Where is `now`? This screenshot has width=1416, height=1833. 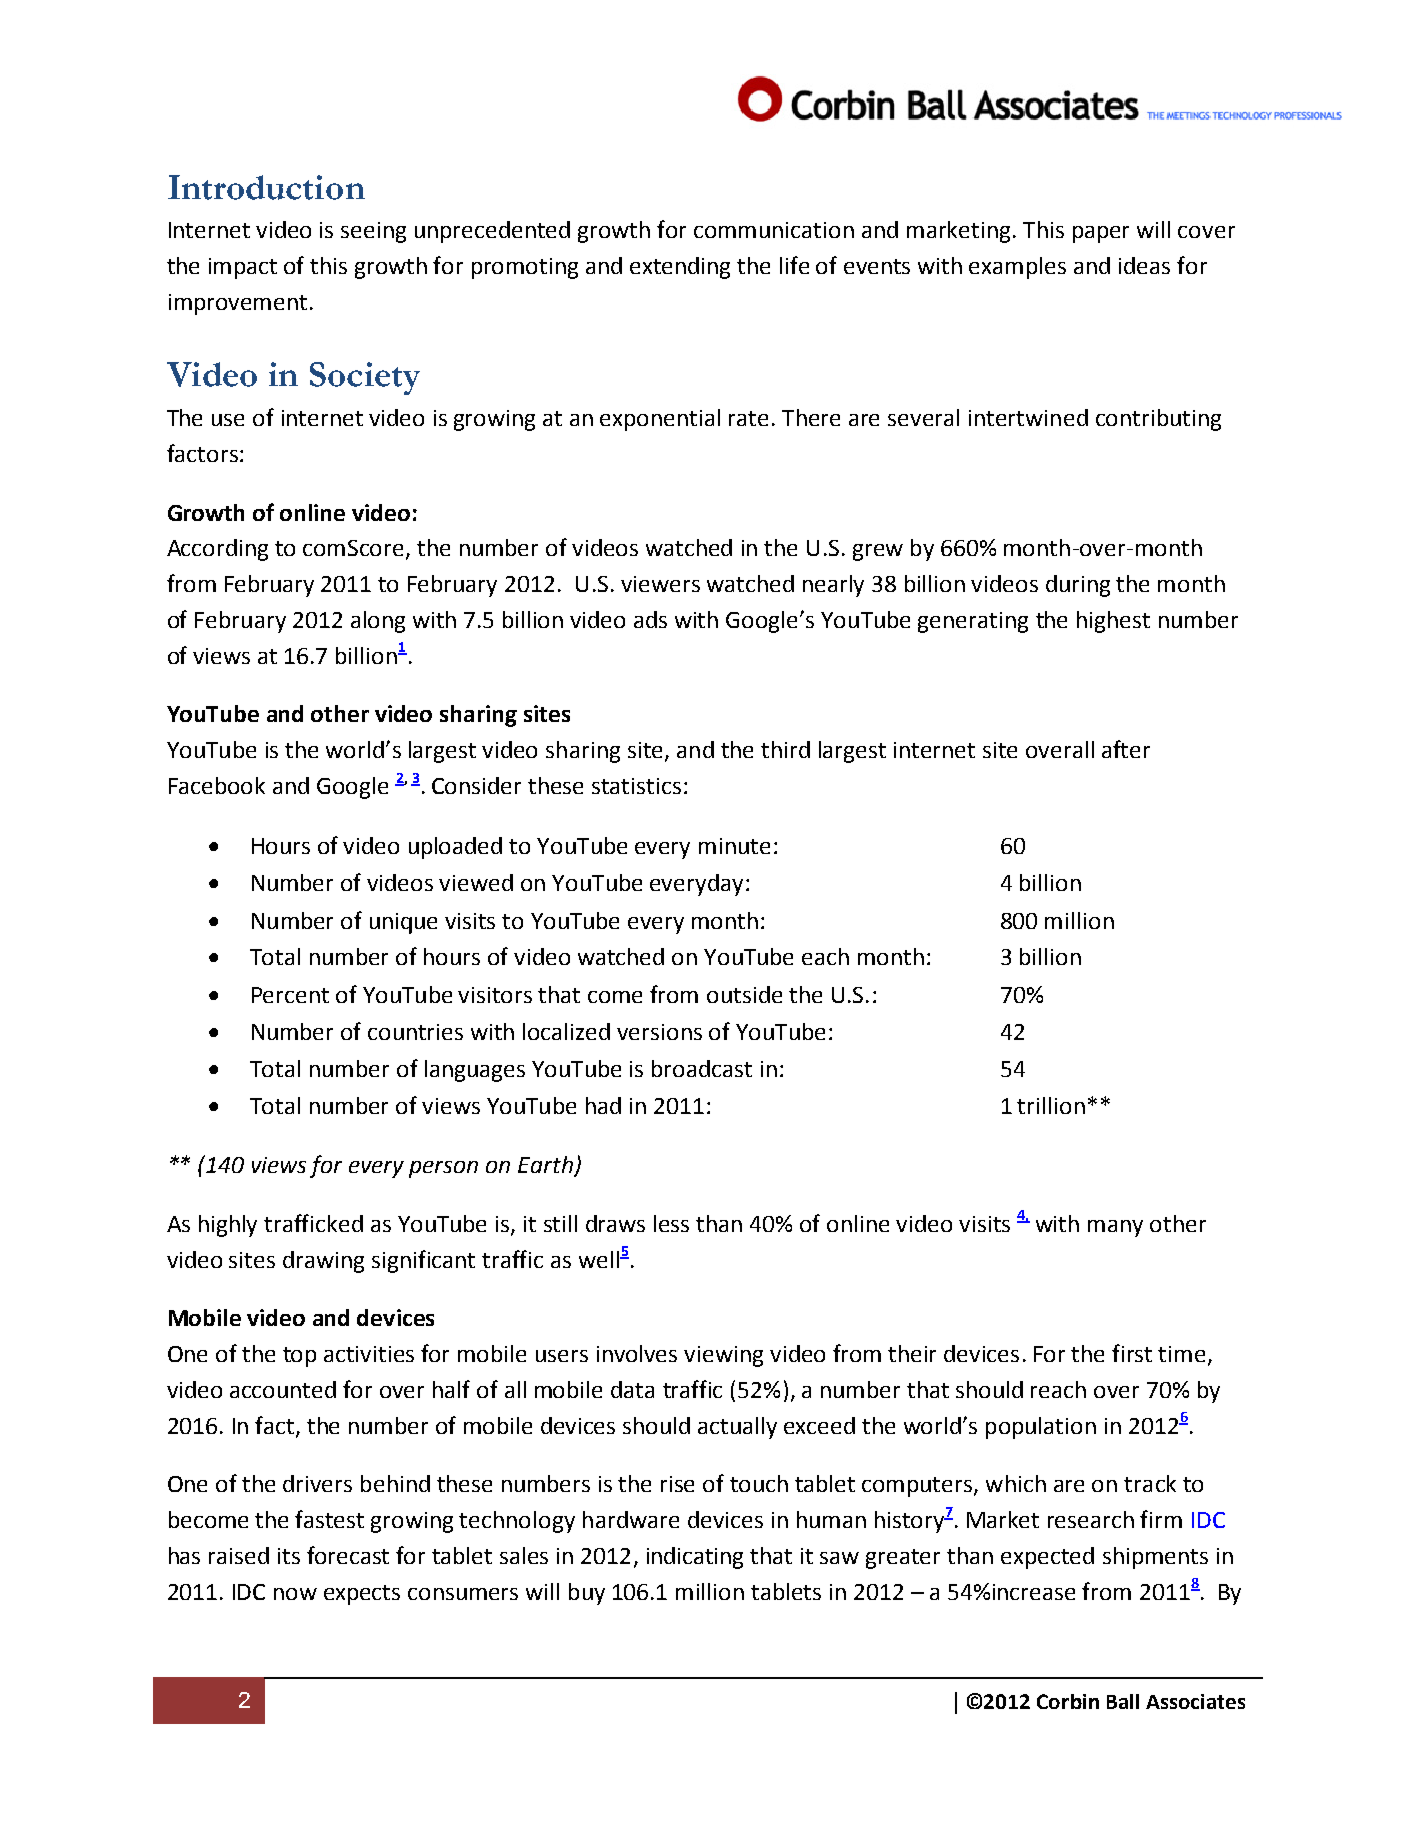 now is located at coordinates (295, 1594).
